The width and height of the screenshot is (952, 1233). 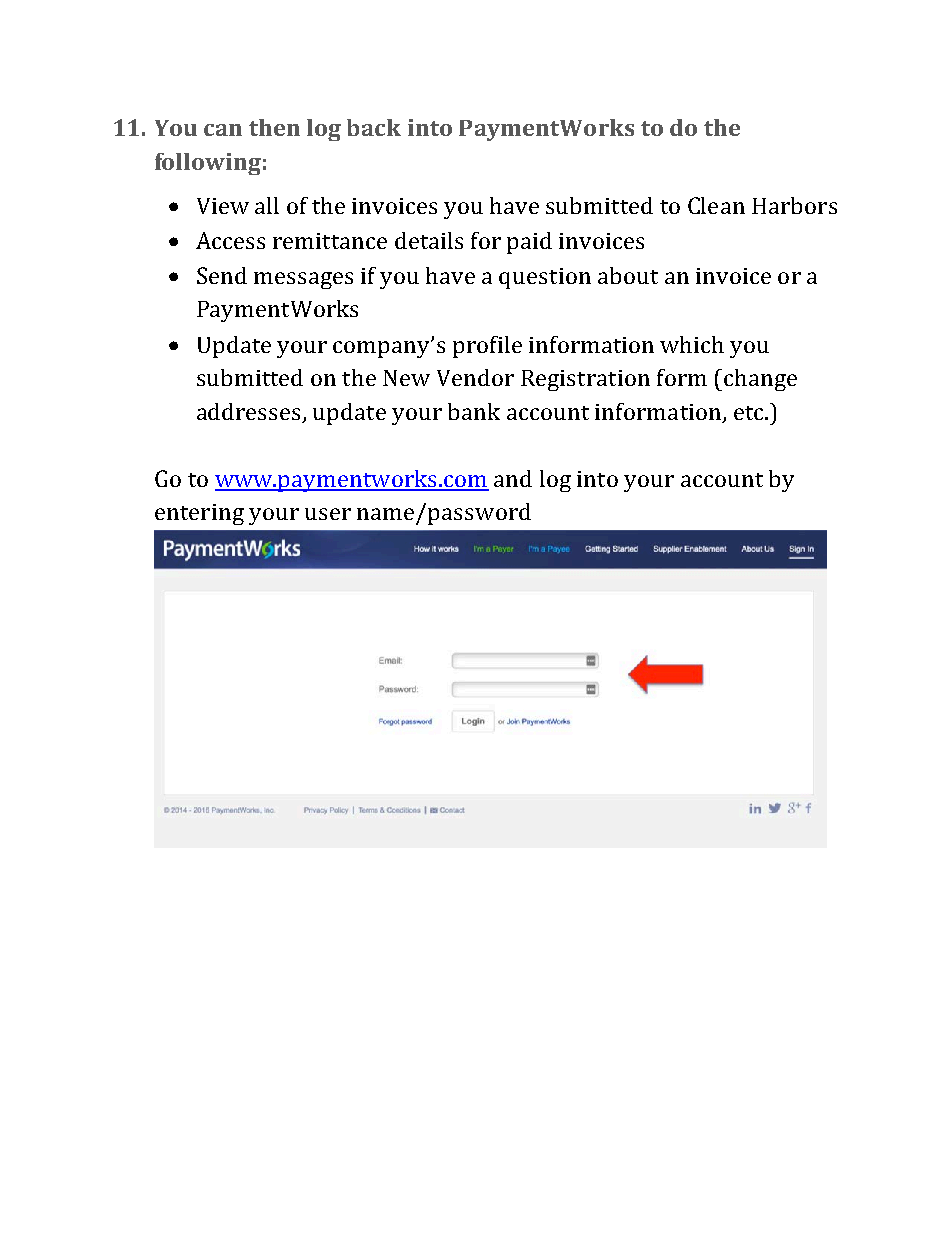 What do you see at coordinates (274, 127) in the screenshot?
I see `then` at bounding box center [274, 127].
